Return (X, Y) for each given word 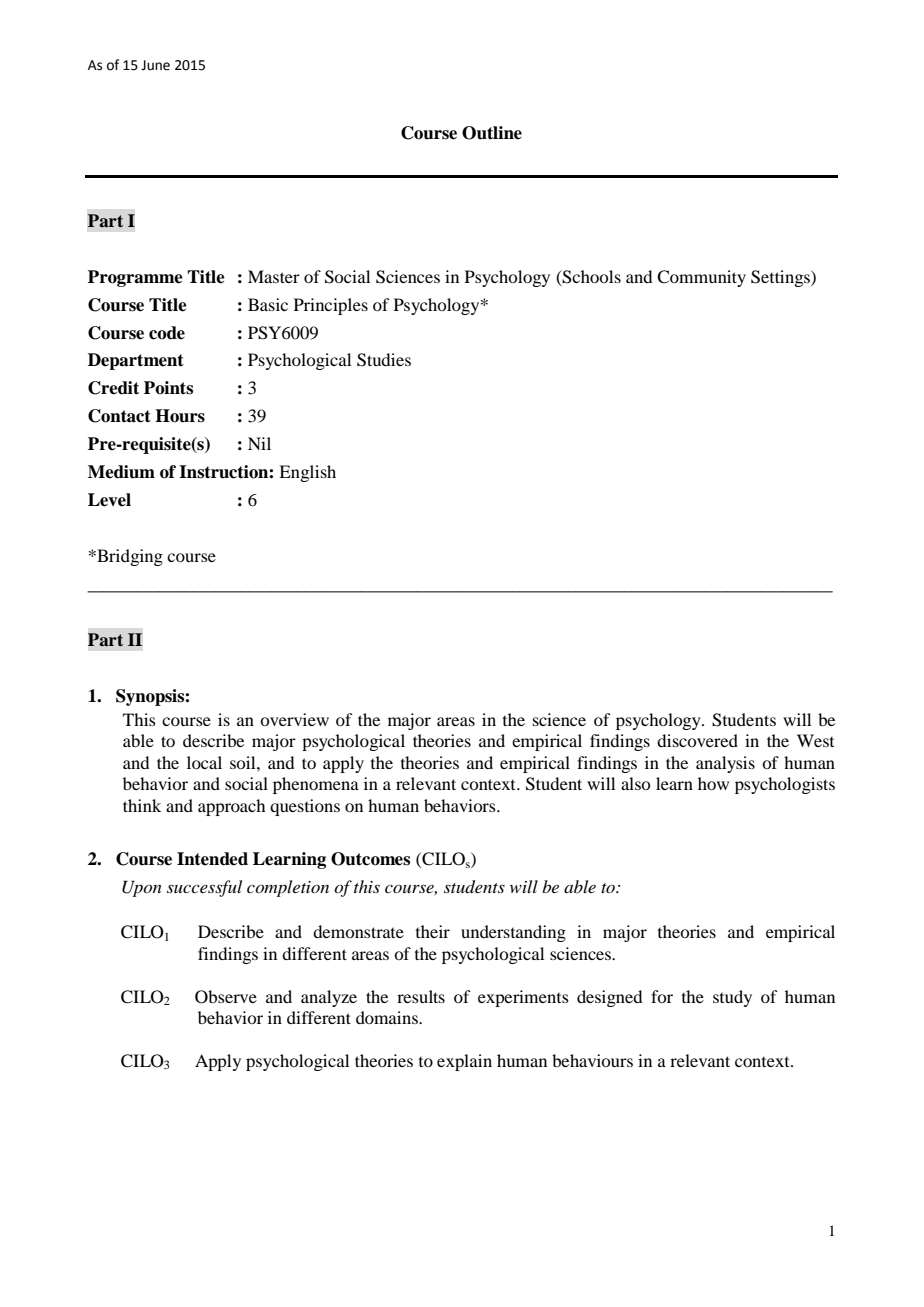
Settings (781, 278)
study (732, 998)
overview (294, 719)
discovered (697, 740)
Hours (180, 416)
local (204, 762)
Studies (384, 360)
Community (701, 278)
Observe (226, 997)
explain (464, 1062)
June (155, 65)
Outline (492, 133)
